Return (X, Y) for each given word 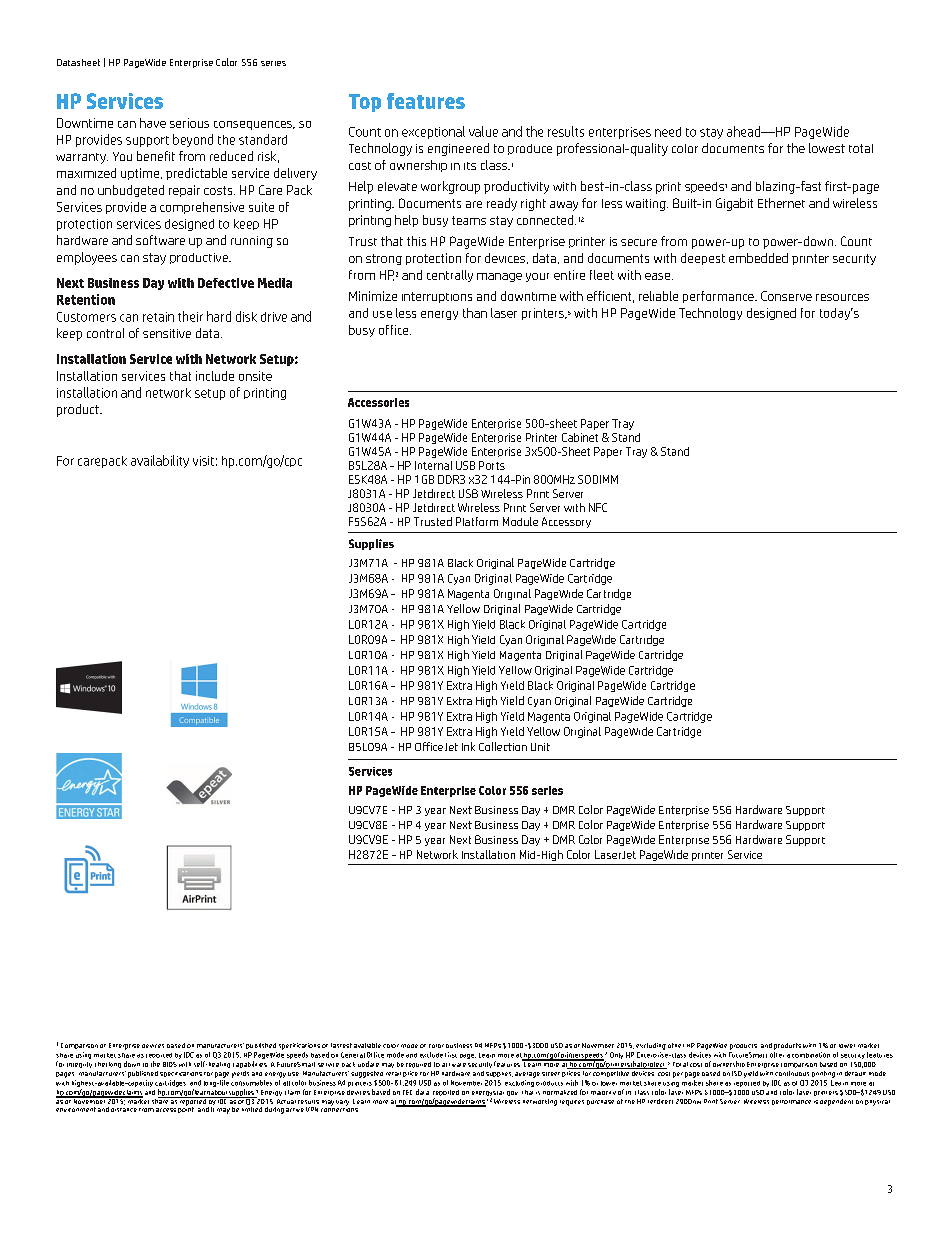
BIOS (170, 1064)
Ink (468, 746)
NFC (598, 507)
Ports (492, 465)
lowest (827, 148)
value (483, 131)
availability (160, 461)
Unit (540, 747)
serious (189, 123)
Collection (503, 746)
